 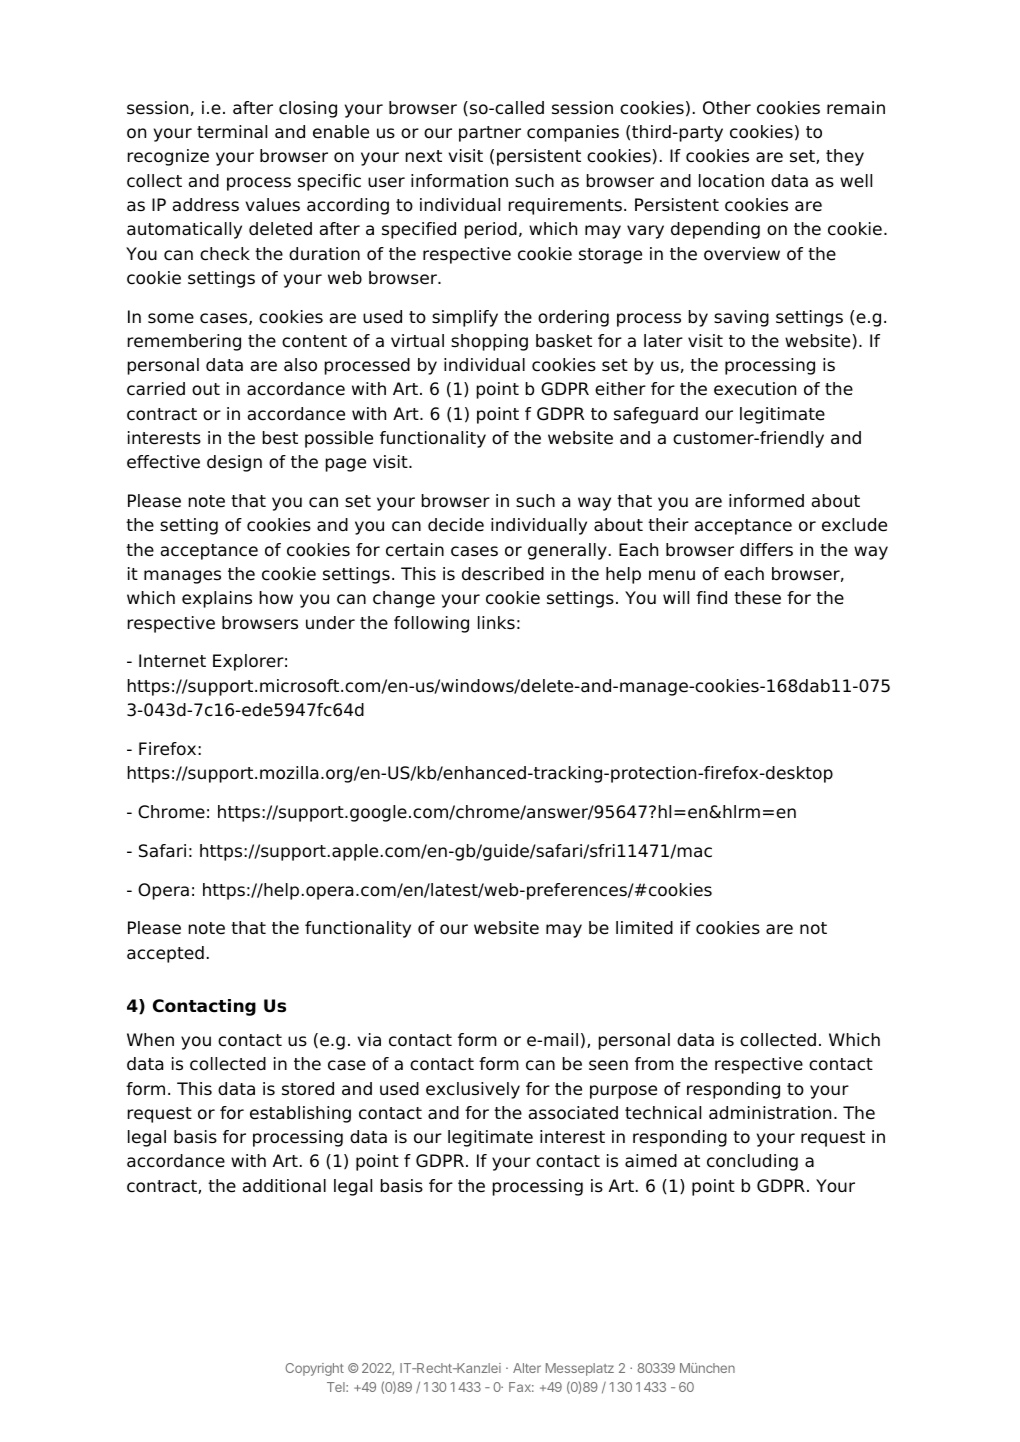 What do you see at coordinates (731, 181) in the document?
I see `location` at bounding box center [731, 181].
